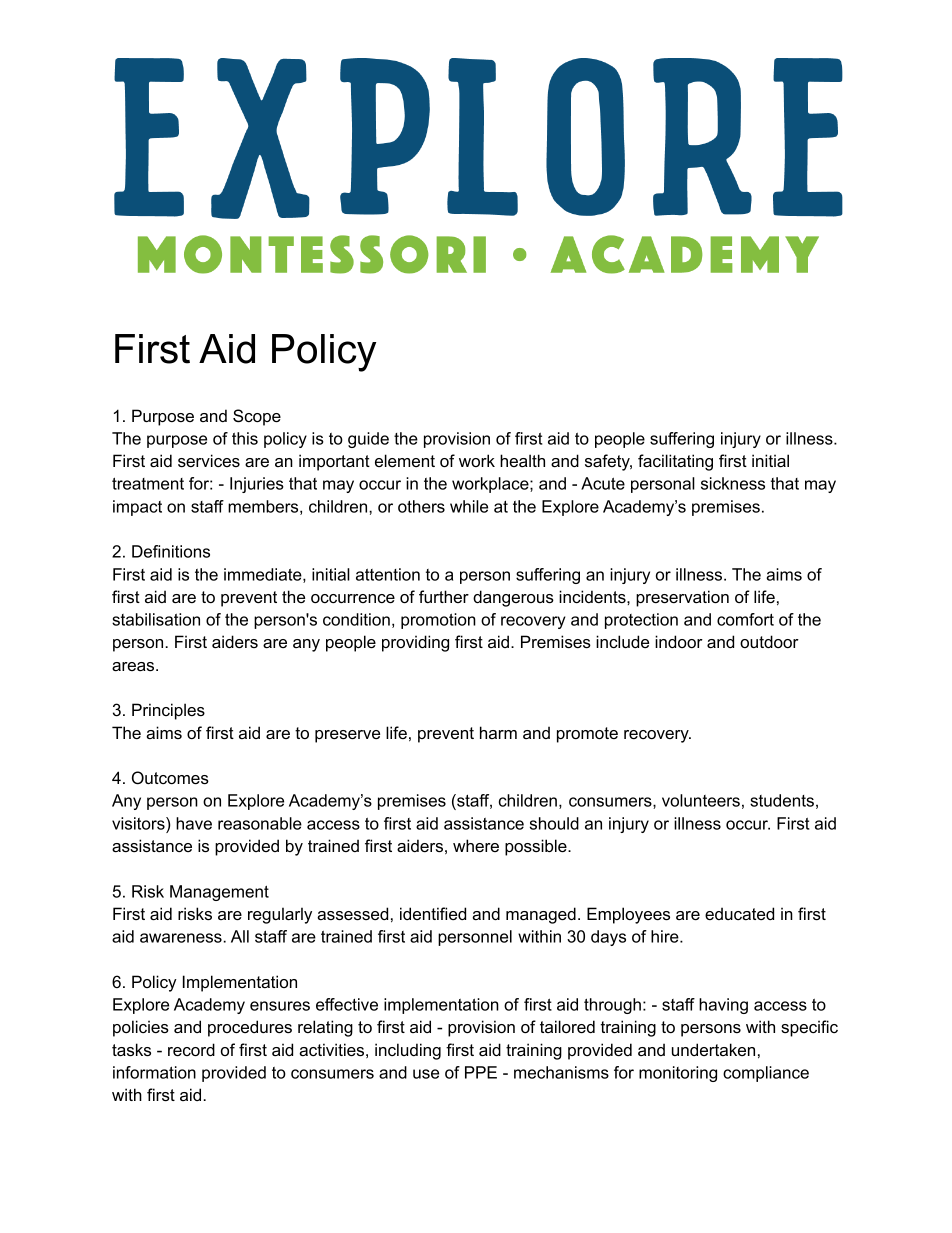  I want to click on outdoor, so click(769, 641).
